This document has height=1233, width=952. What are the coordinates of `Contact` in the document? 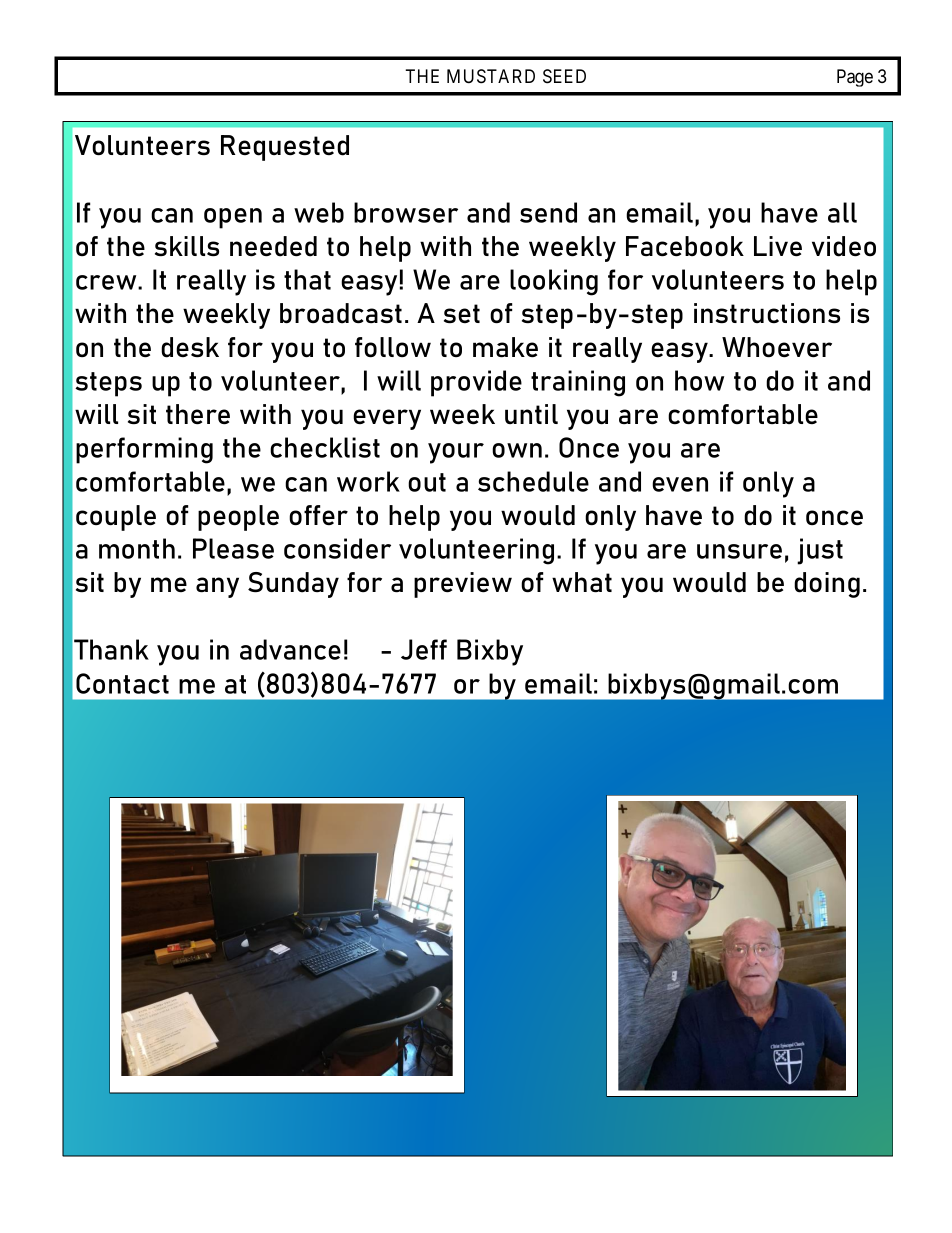 It's located at (122, 683).
